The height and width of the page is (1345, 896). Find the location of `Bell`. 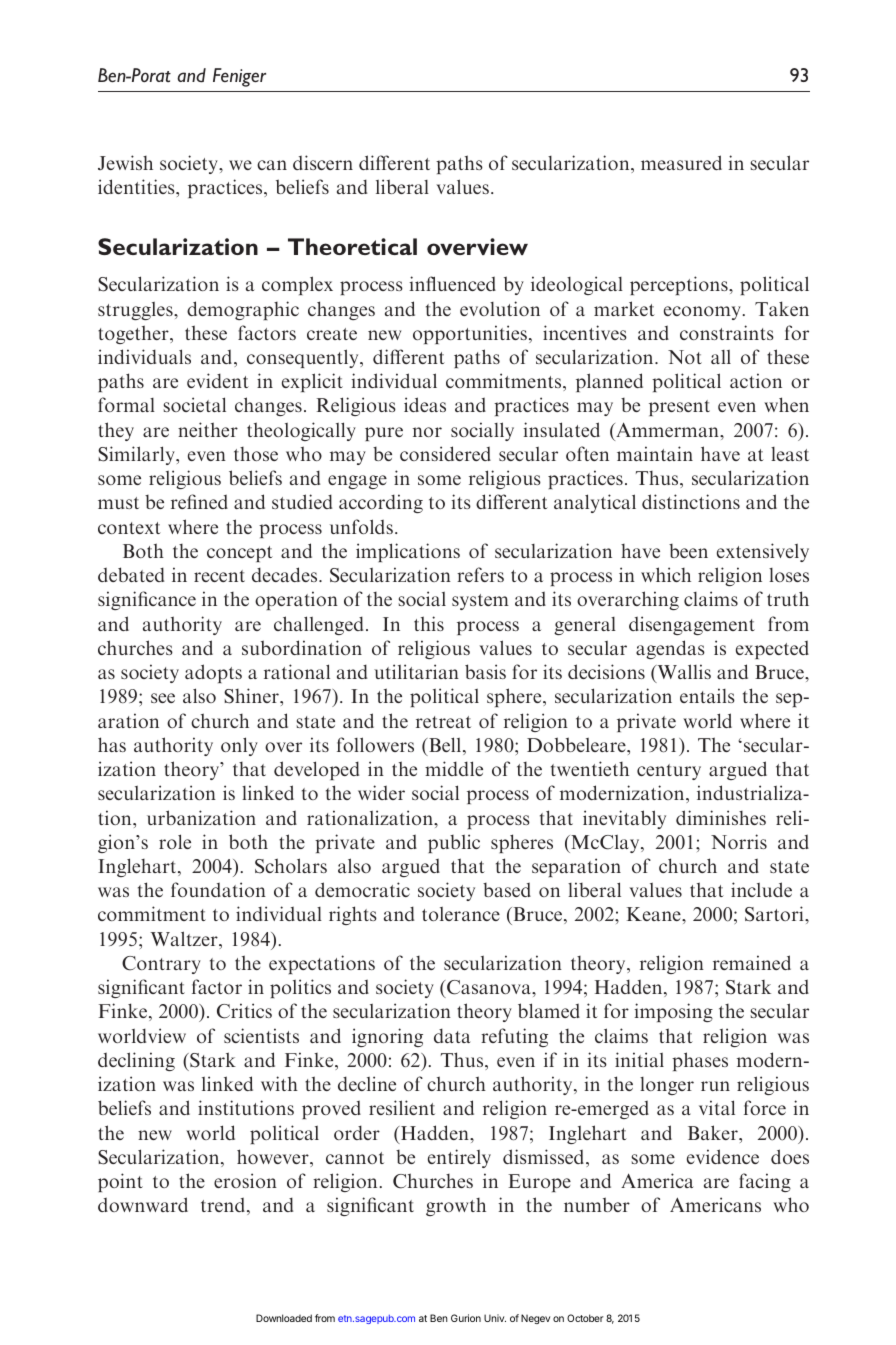

Bell is located at coordinates (445, 746).
